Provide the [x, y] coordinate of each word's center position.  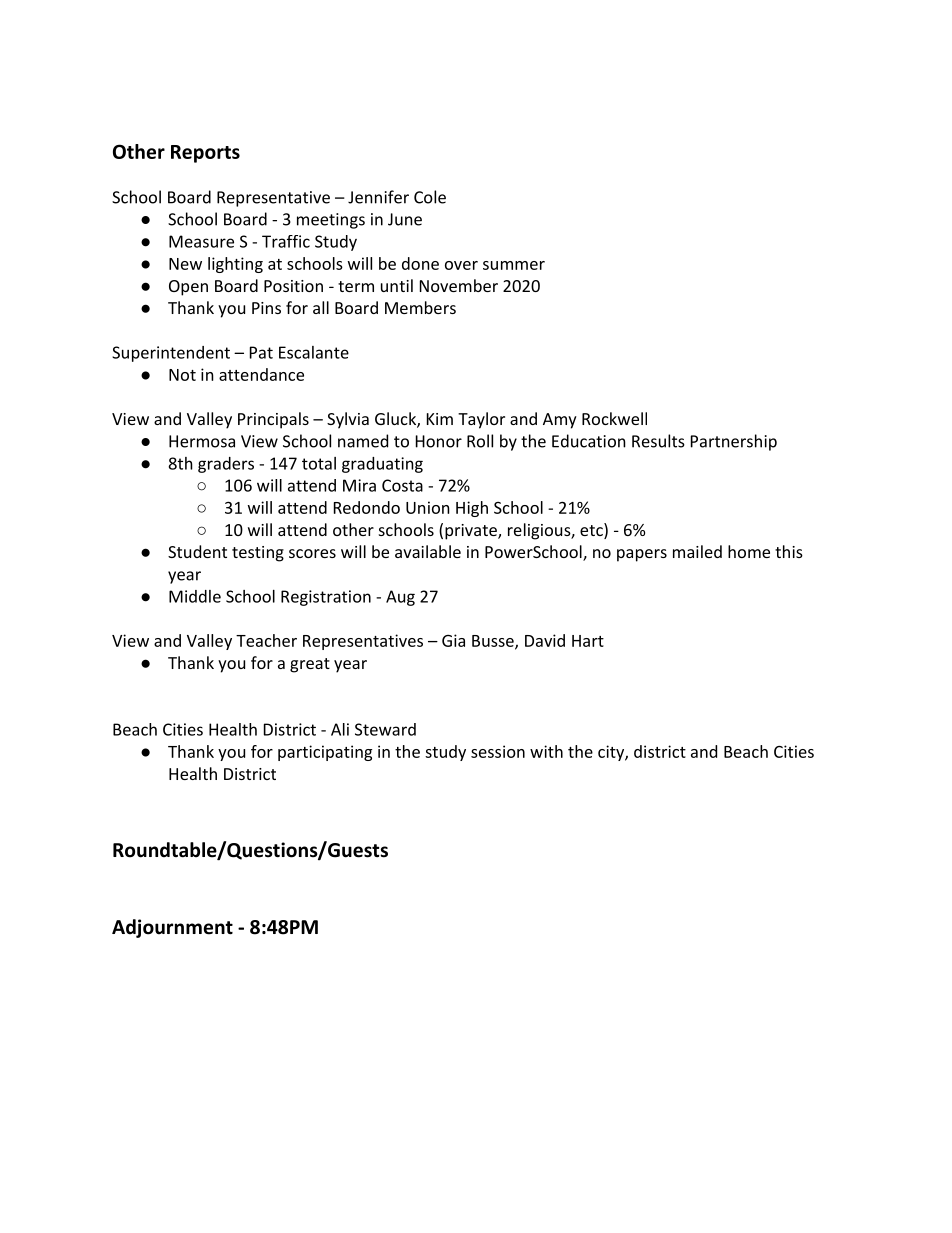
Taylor [481, 420]
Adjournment [172, 928]
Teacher [266, 640]
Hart [588, 641]
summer [514, 265]
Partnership [734, 442]
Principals [273, 420]
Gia [453, 640]
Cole [430, 197]
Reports [205, 154]
